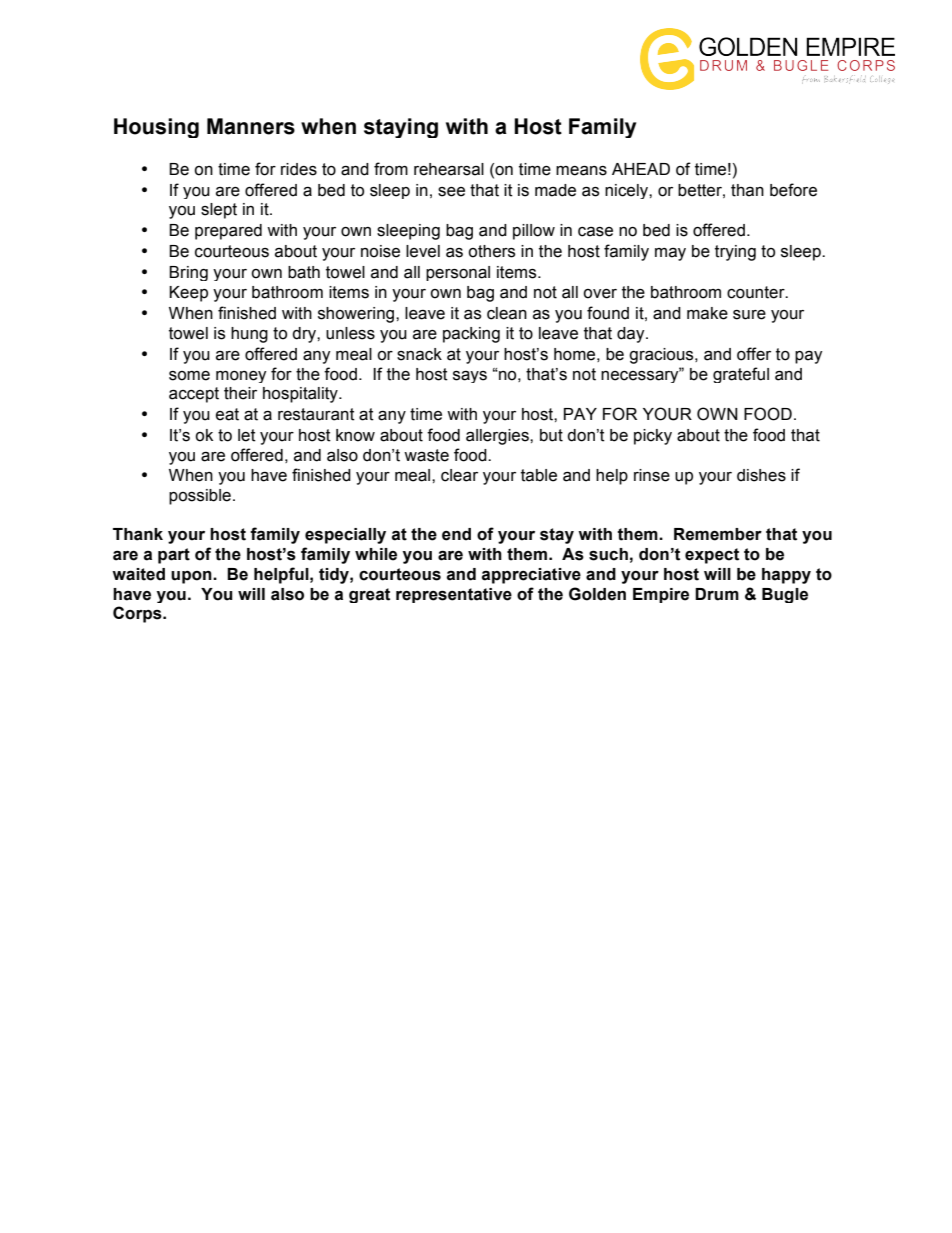 This screenshot has width=952, height=1233. Describe the element at coordinates (454, 595) in the screenshot. I see `representative` at that location.
